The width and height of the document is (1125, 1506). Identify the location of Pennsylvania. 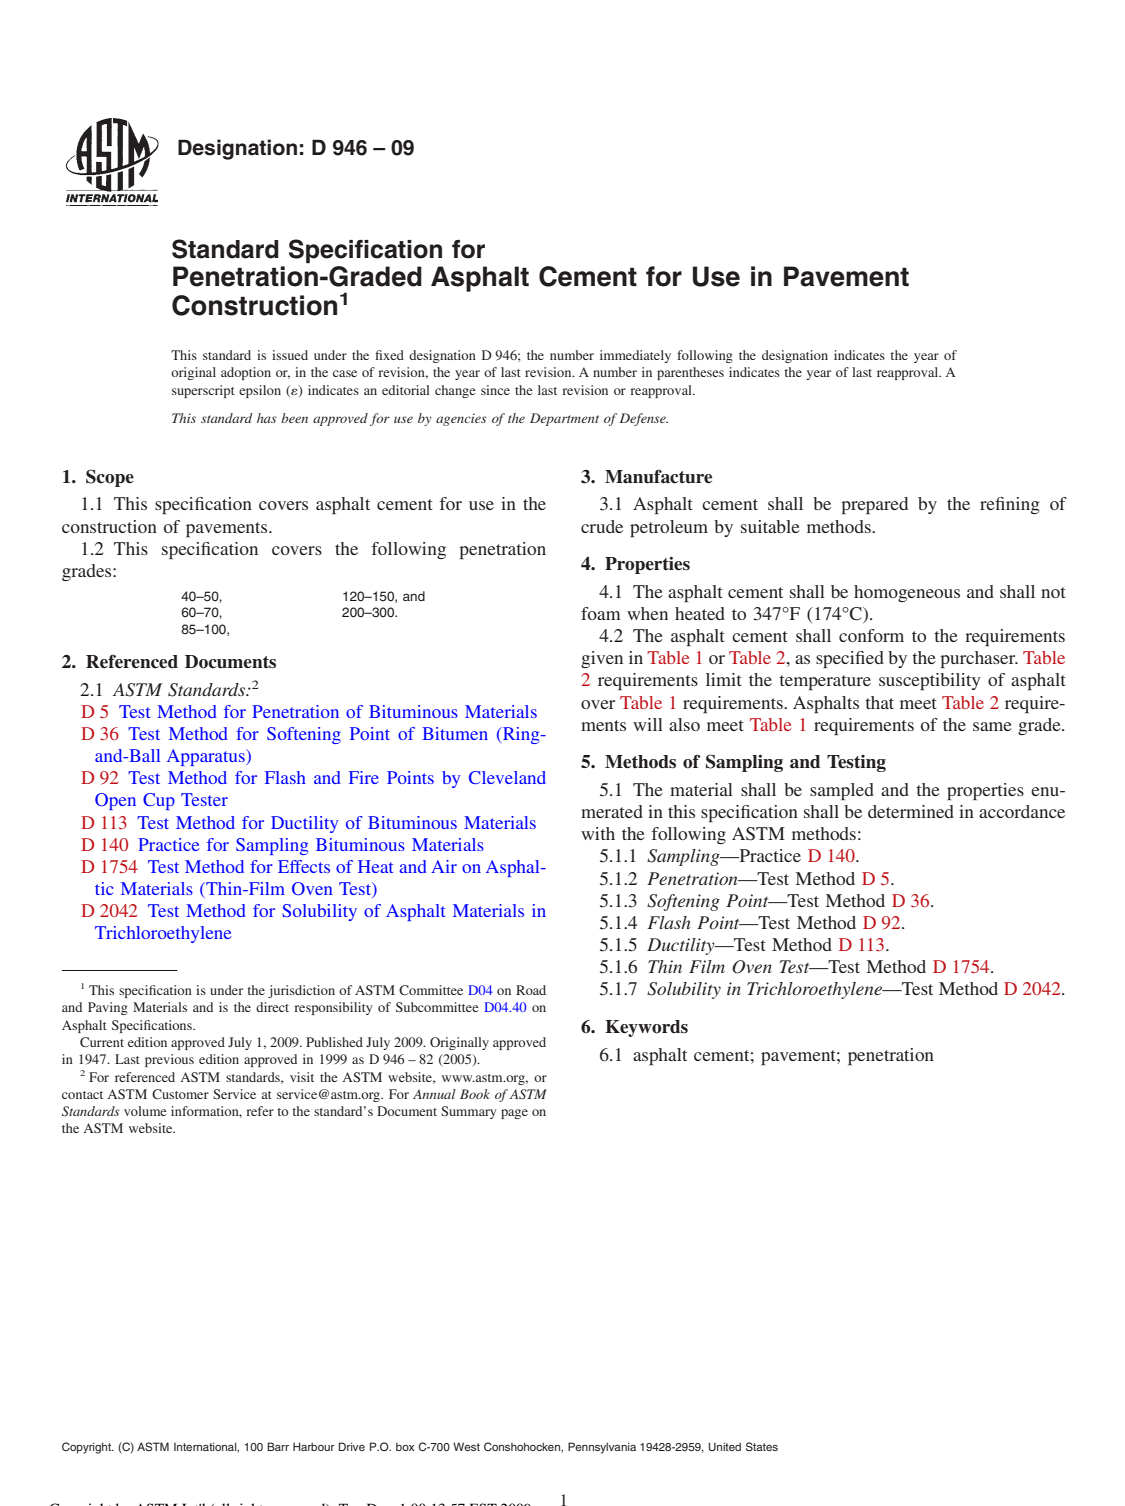
(602, 1448).
